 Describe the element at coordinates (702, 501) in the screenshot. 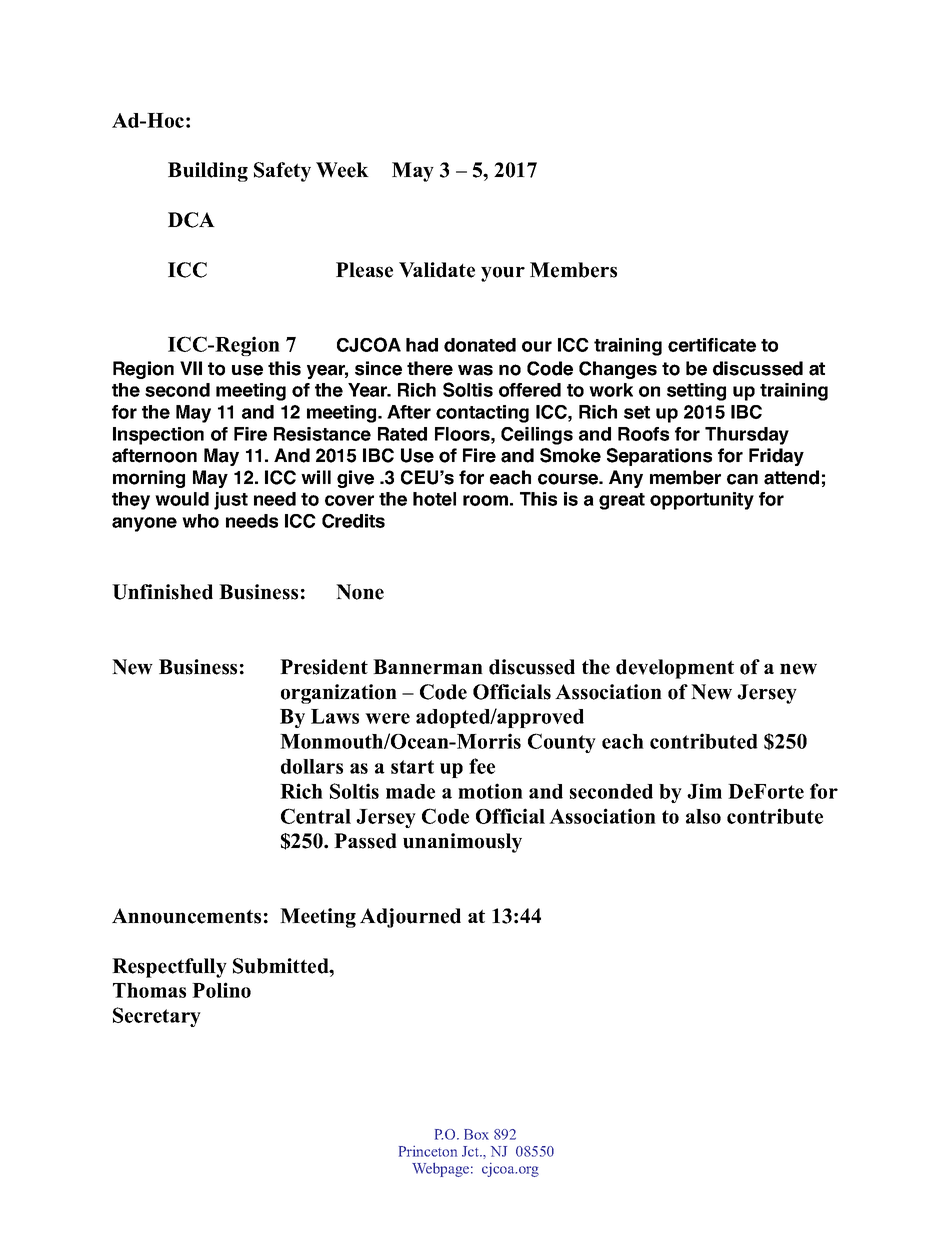

I see `opportunity` at that location.
